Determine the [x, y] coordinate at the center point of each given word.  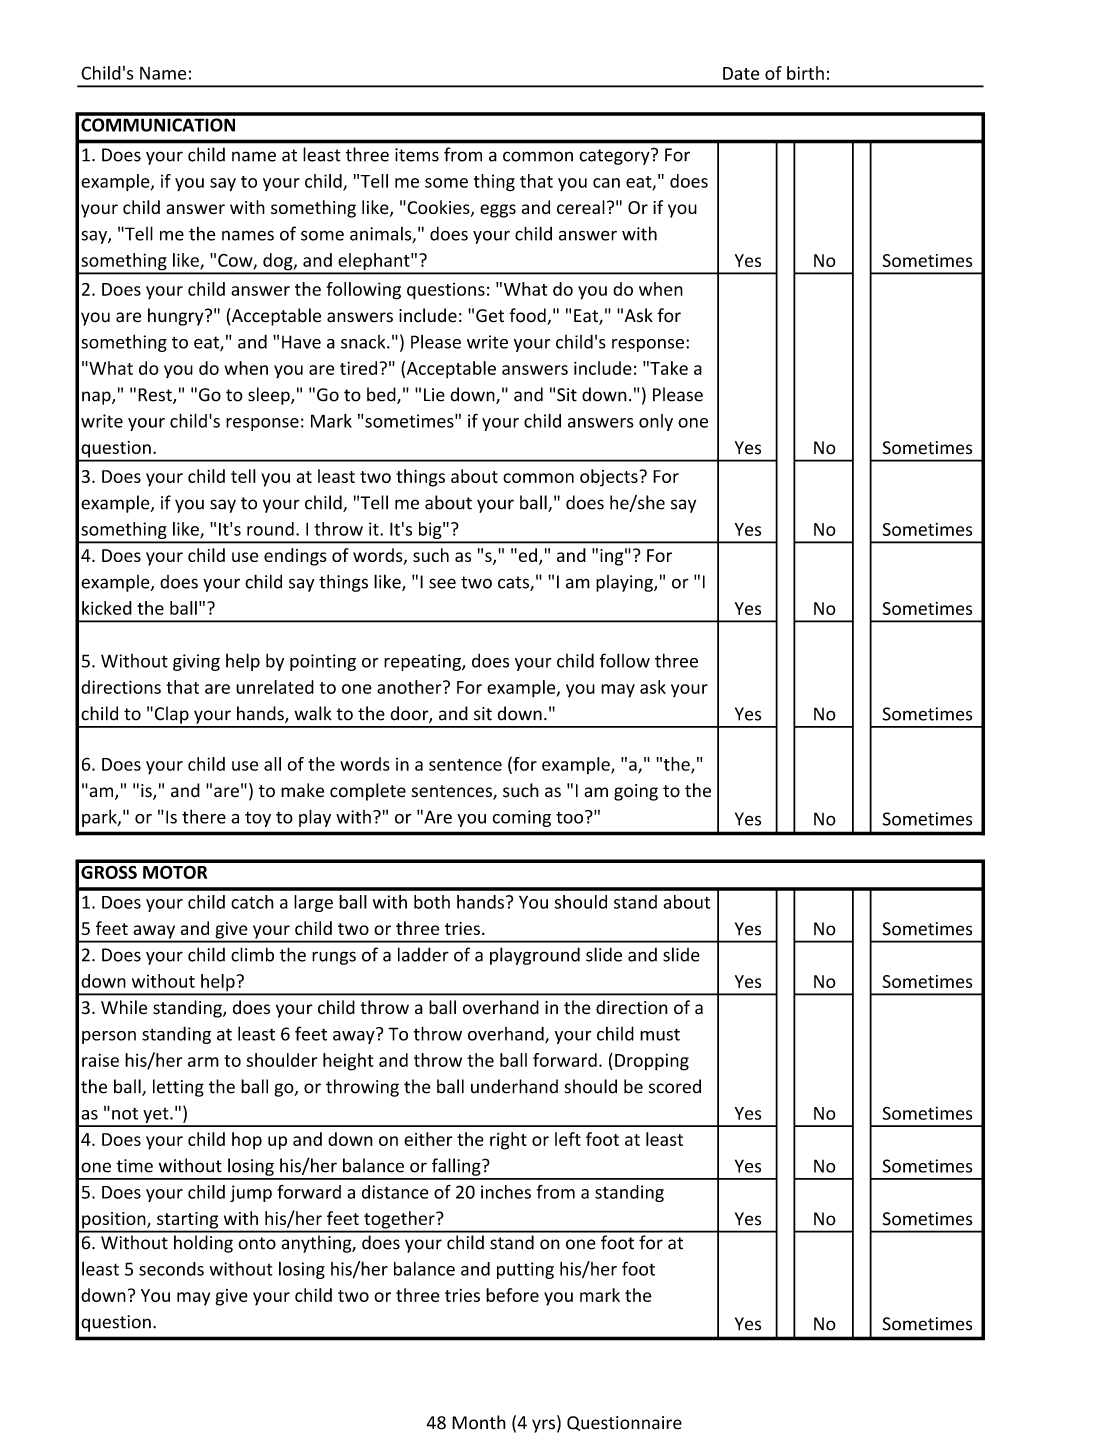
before [512, 1295]
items [417, 155]
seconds [171, 1269]
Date [741, 73]
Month [479, 1422]
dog [278, 263]
